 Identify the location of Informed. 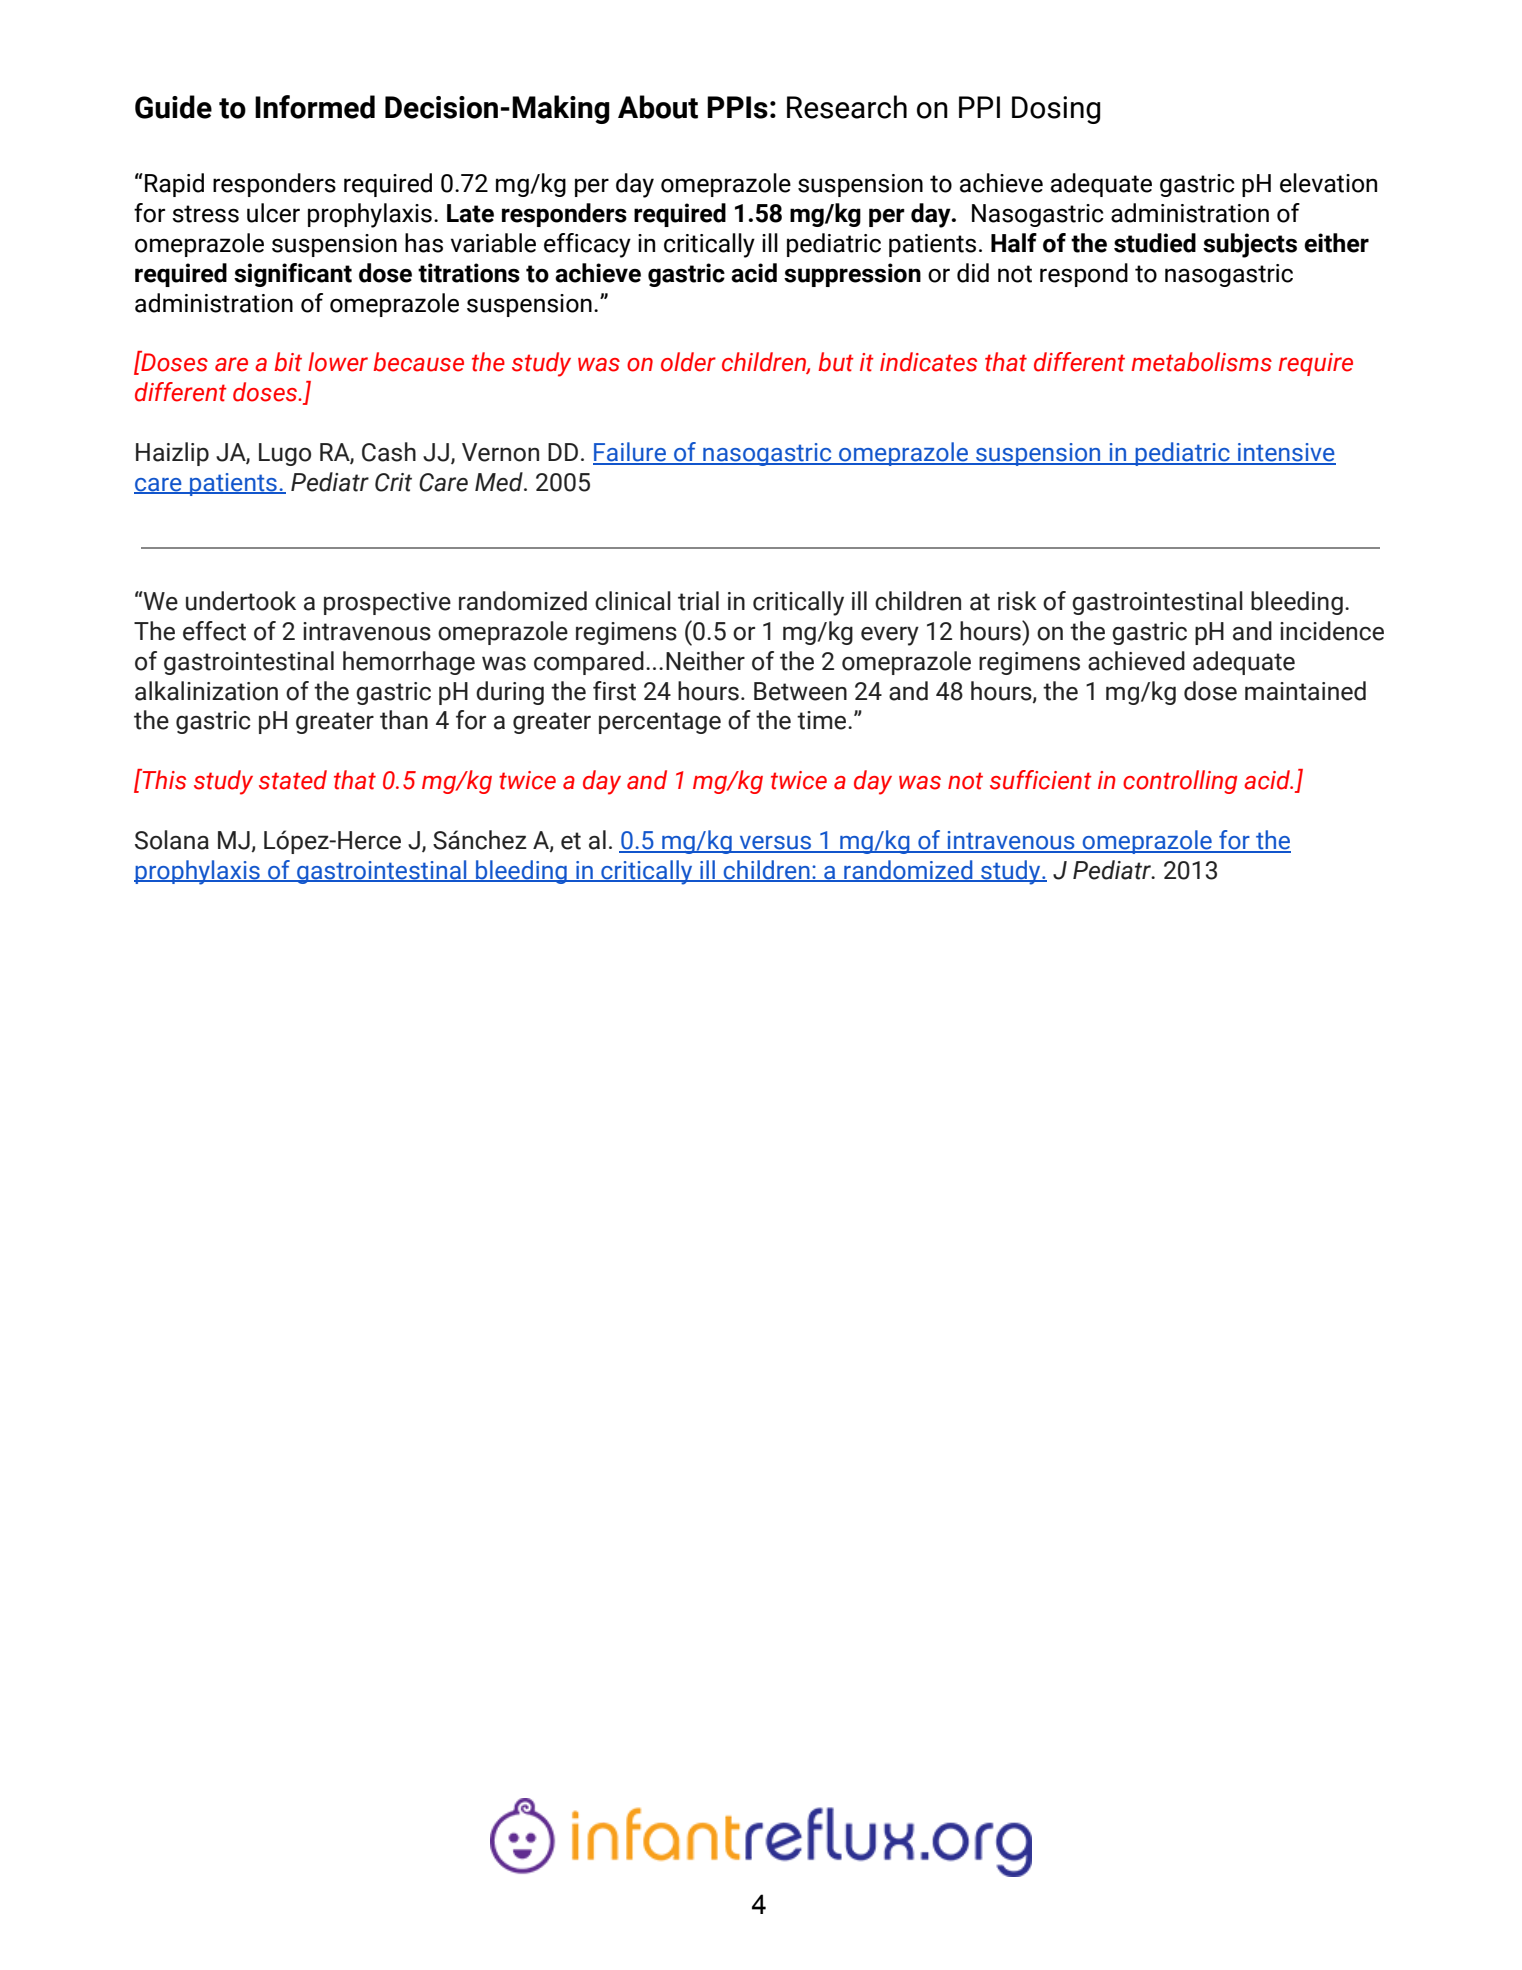
(315, 107).
